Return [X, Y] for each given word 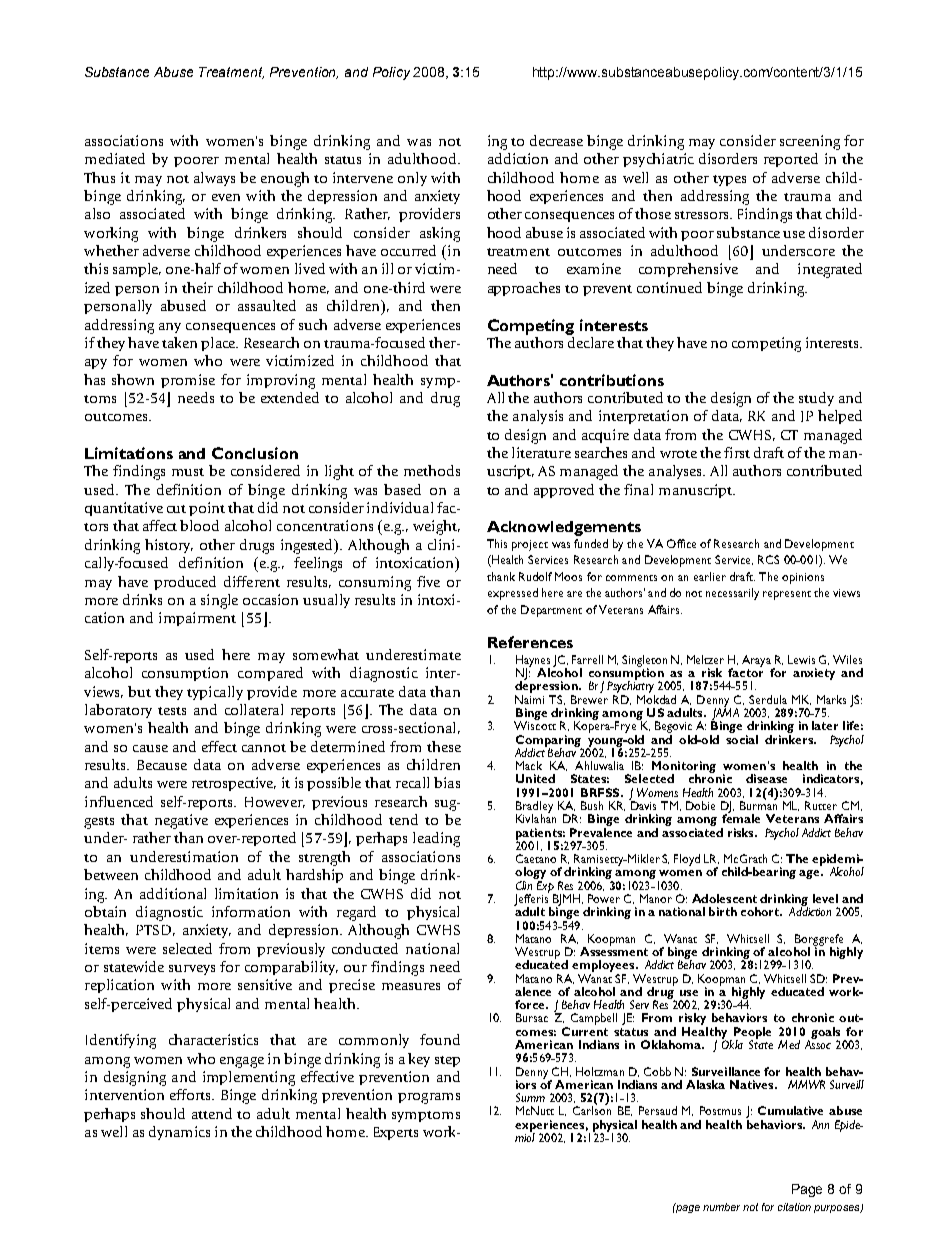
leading [436, 839]
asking [440, 234]
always [214, 179]
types [729, 180]
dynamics [179, 1133]
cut [176, 509]
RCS [768, 559]
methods [432, 470]
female [741, 817]
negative [181, 821]
